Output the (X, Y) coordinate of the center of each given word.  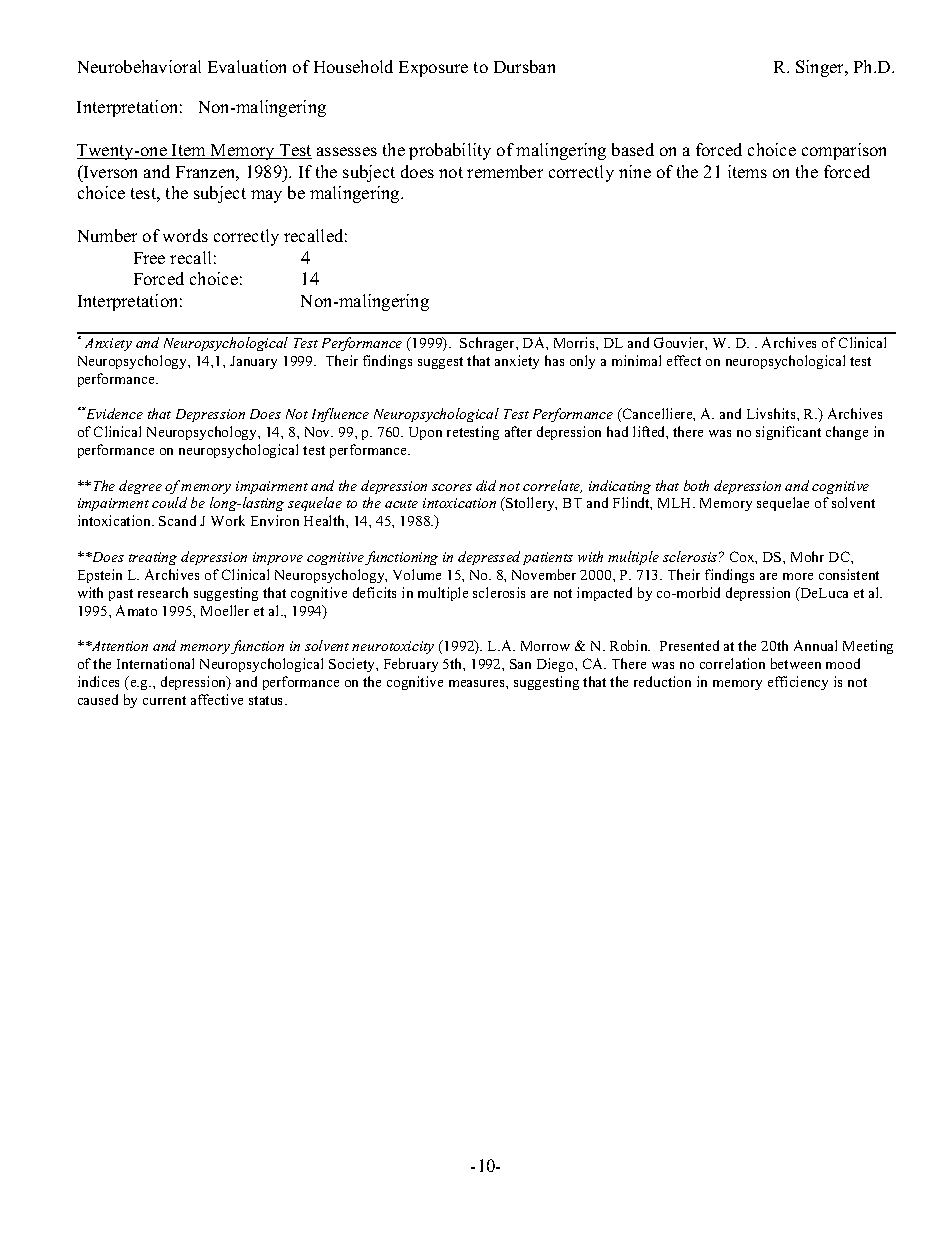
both (696, 485)
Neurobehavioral (139, 66)
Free (149, 258)
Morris (575, 342)
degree (140, 487)
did (486, 485)
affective (217, 699)
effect (684, 360)
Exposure (433, 69)
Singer (821, 68)
